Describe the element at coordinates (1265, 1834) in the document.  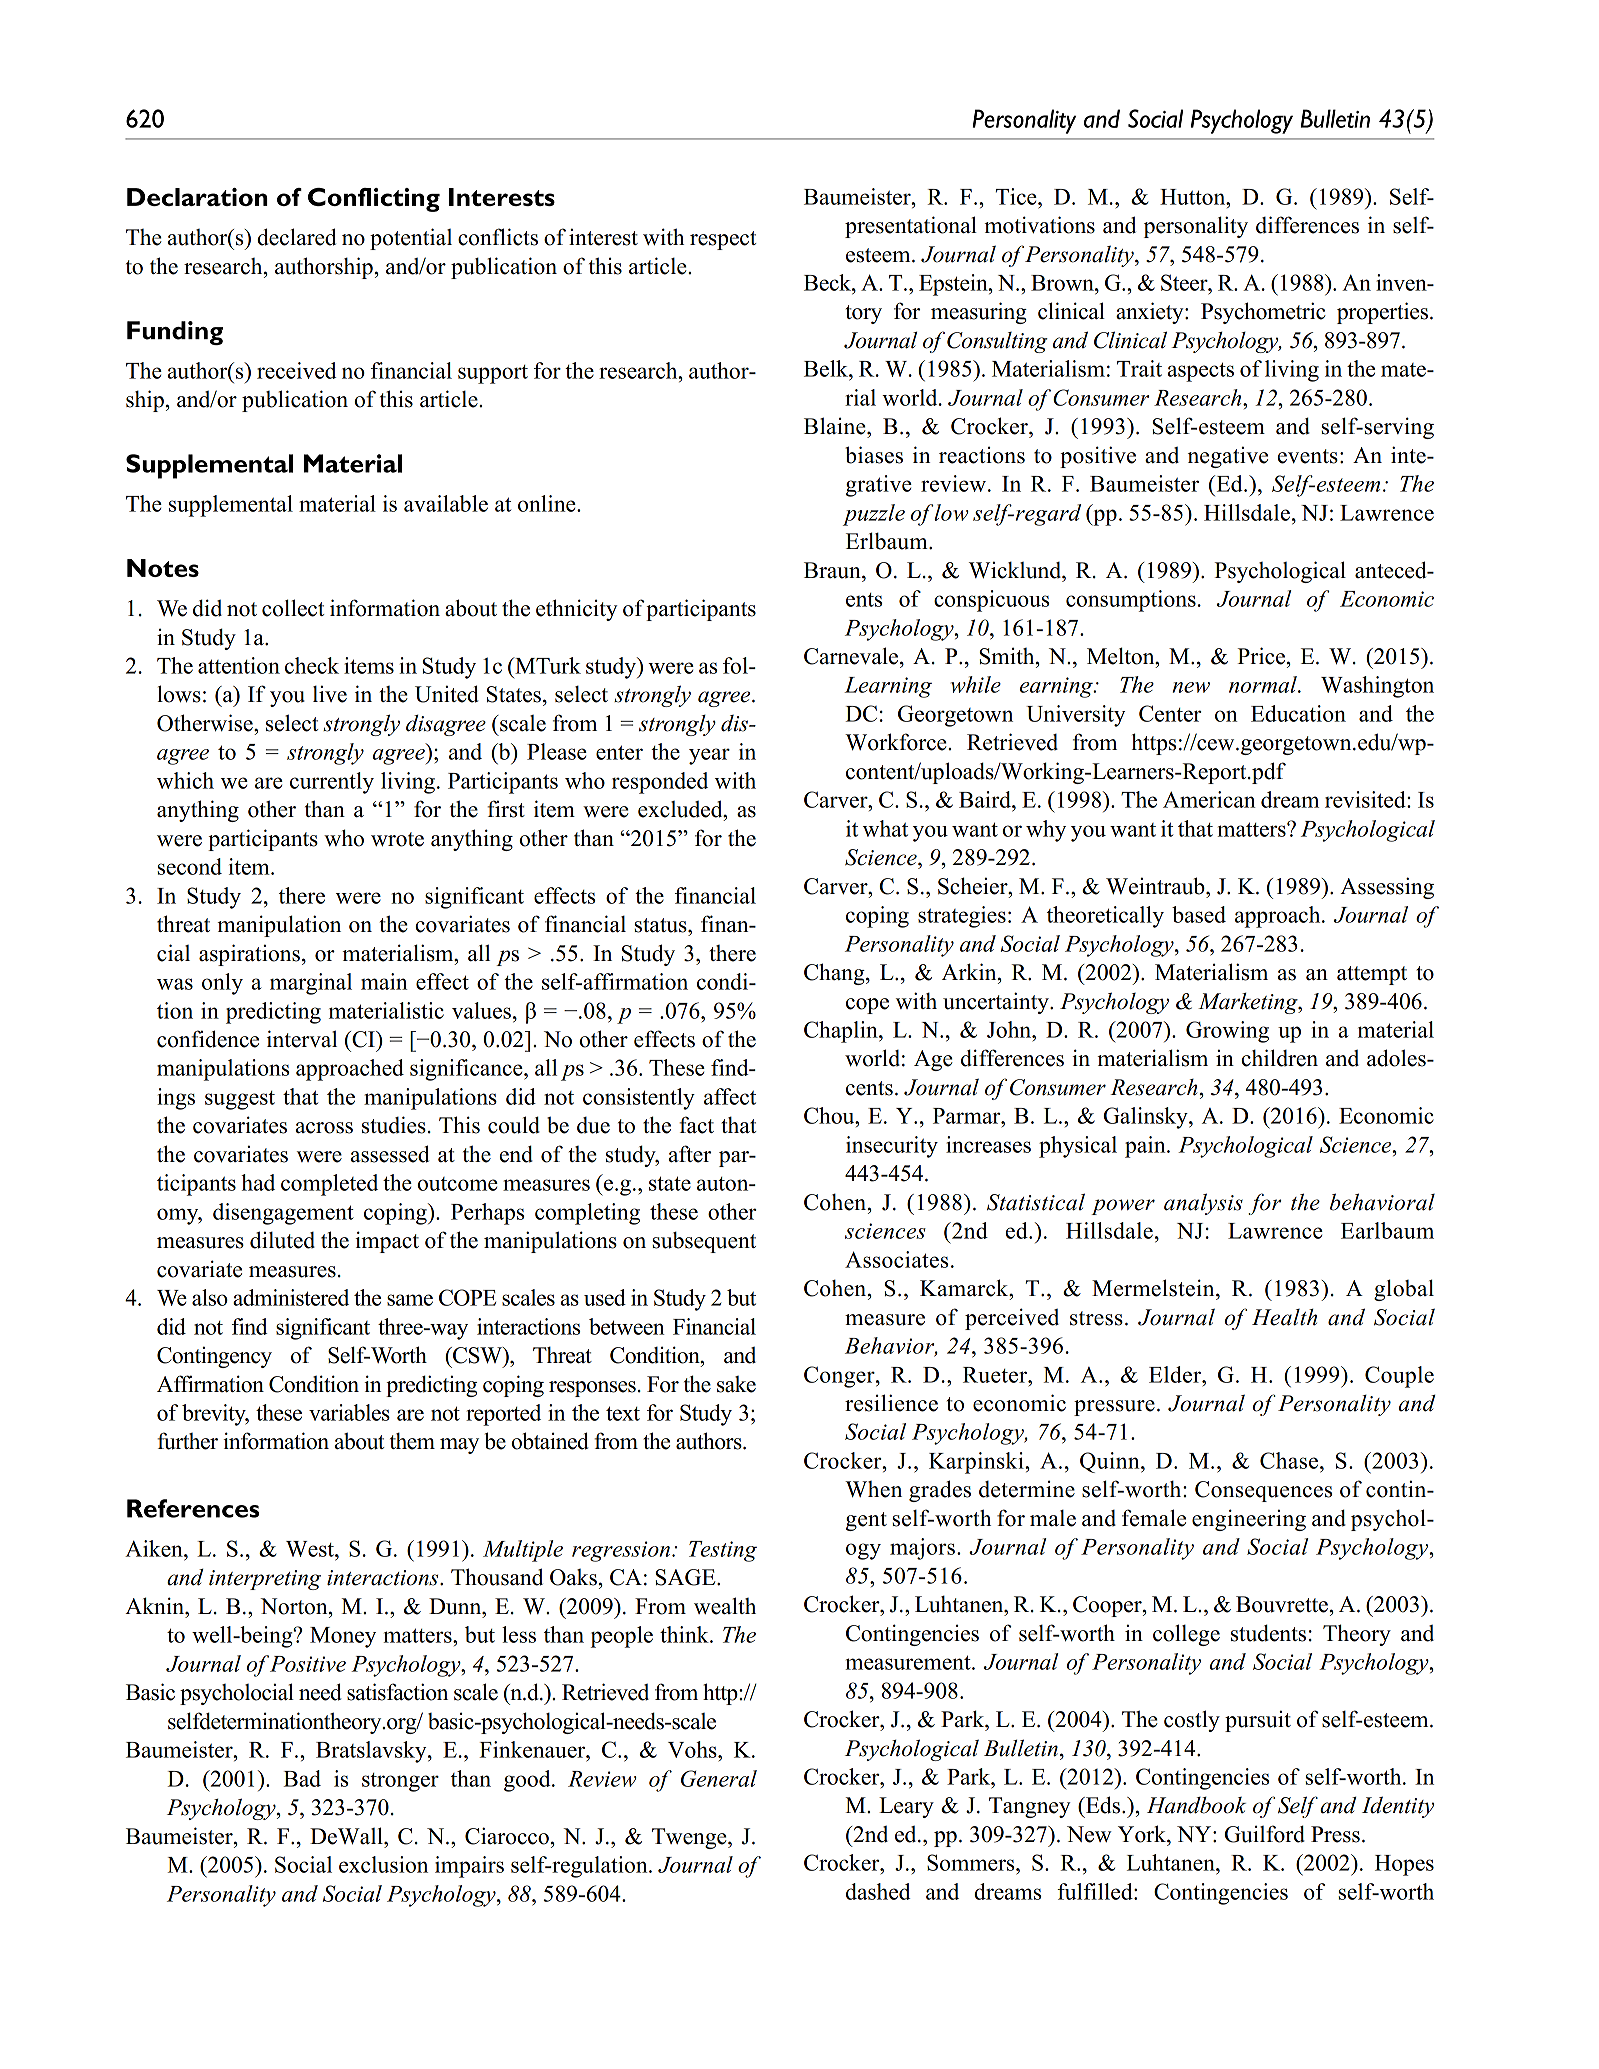
I see `Guilford` at that location.
